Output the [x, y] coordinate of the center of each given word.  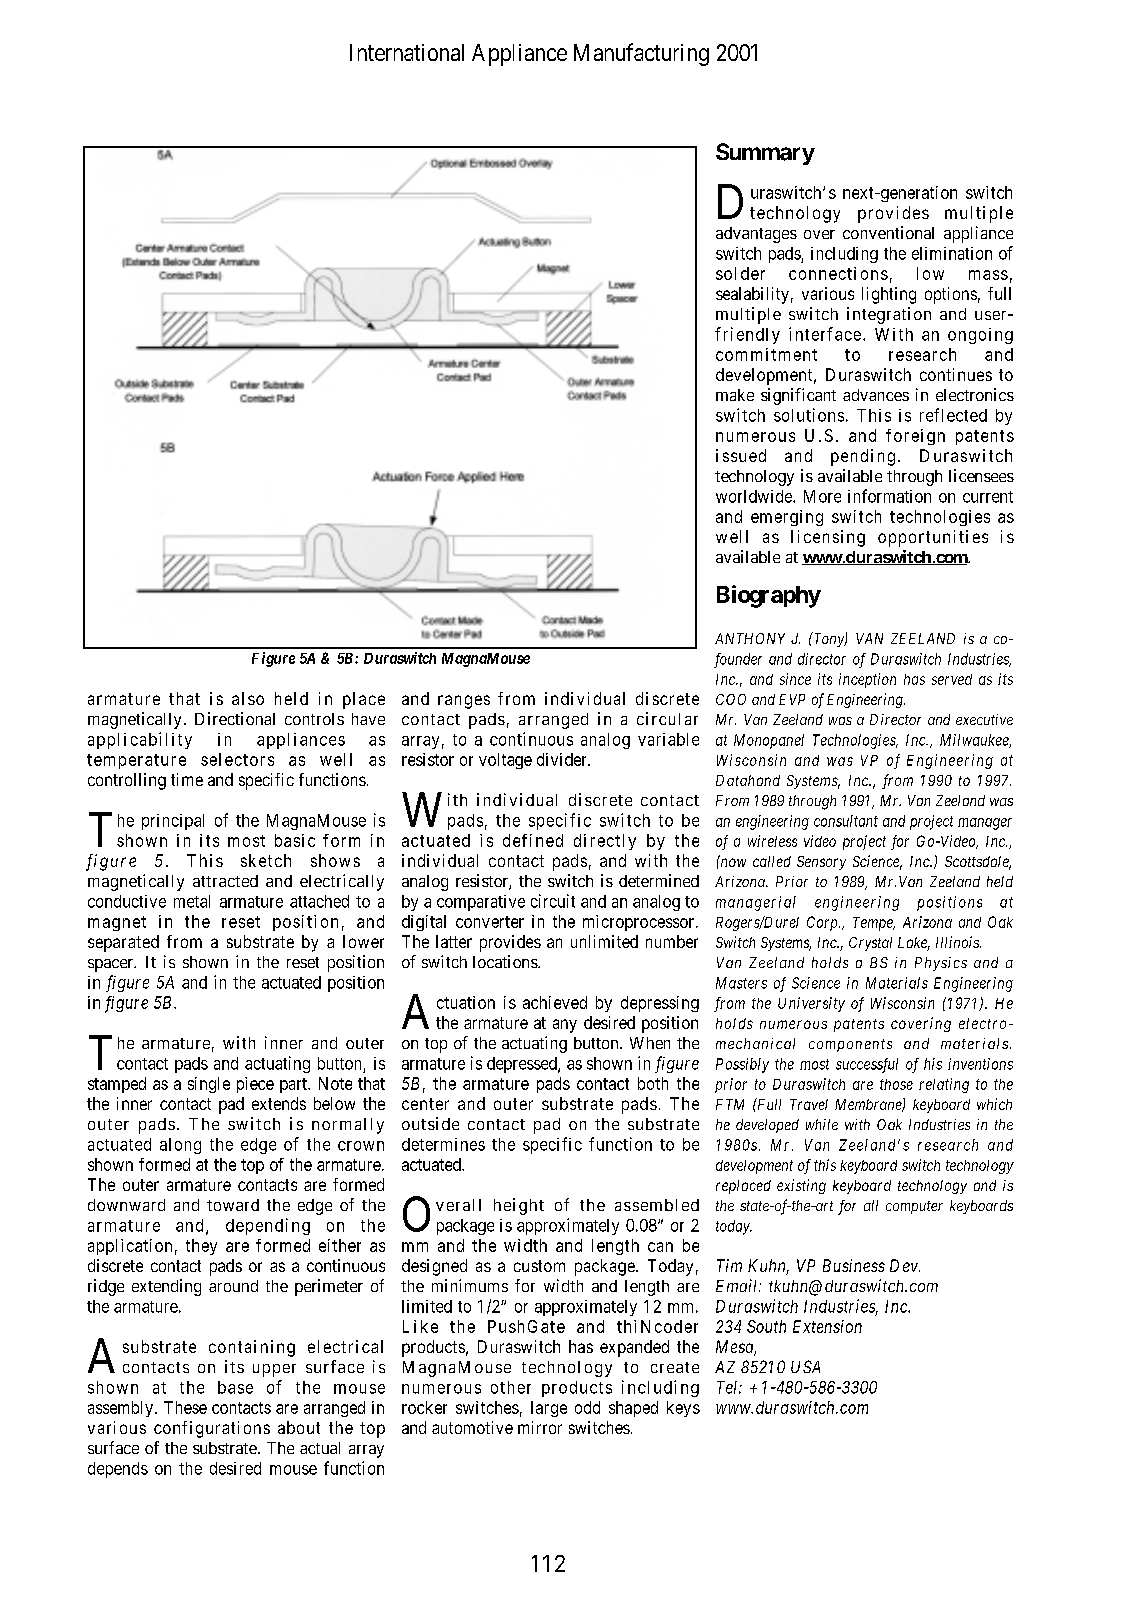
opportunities [933, 538]
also [248, 698]
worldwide [755, 496]
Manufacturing [641, 54]
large [549, 1409]
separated [123, 943]
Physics [941, 964]
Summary [765, 154]
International [407, 52]
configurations [212, 1429]
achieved [555, 1002]
